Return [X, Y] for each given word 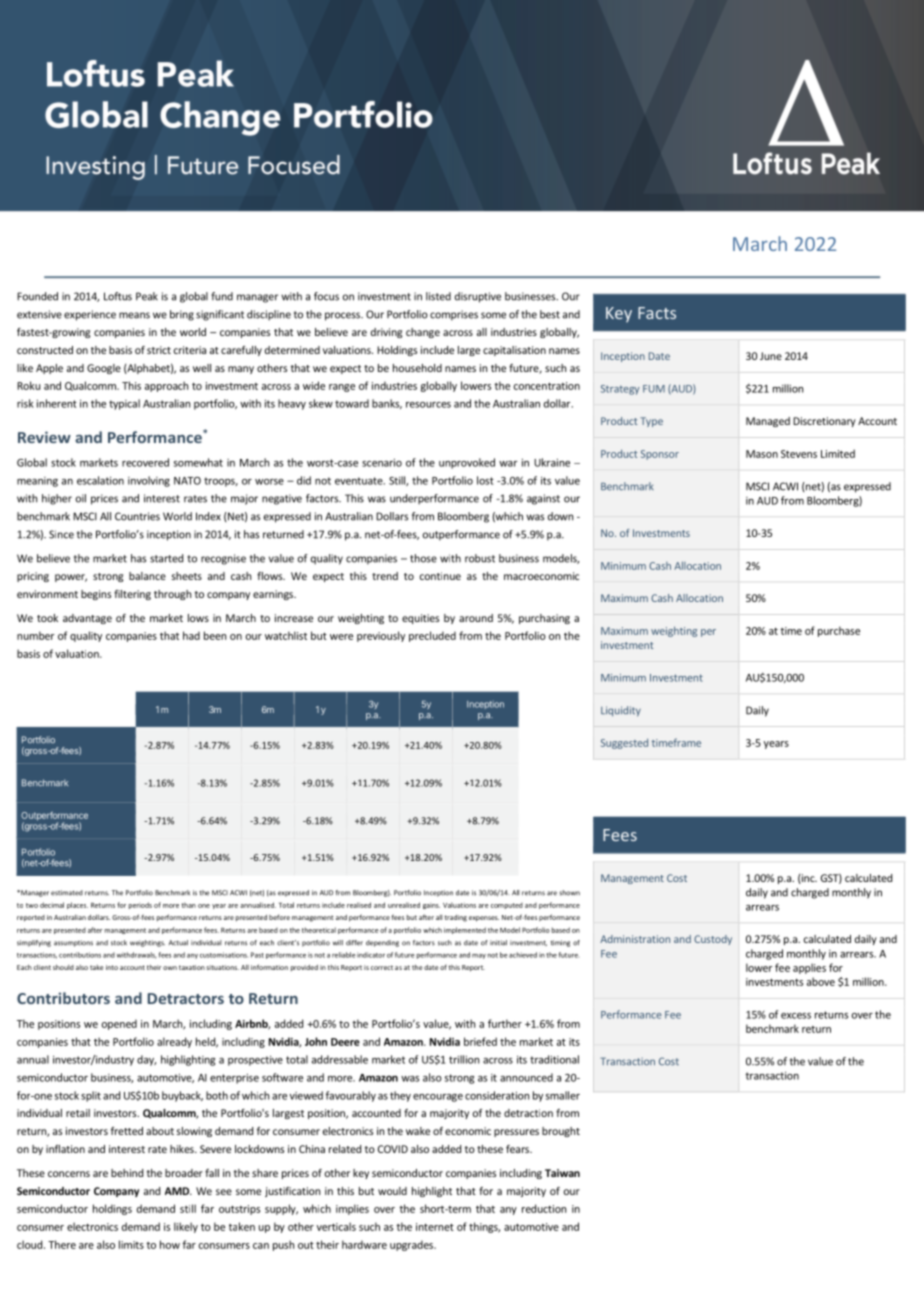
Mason [762, 454]
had [191, 635]
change [423, 333]
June [771, 356]
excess [796, 1016]
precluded [432, 636]
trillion [464, 1059]
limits [131, 1244]
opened [119, 1024]
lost [485, 480]
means [134, 315]
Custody [713, 940]
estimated [67, 893]
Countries [137, 516]
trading [456, 918]
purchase [839, 631]
